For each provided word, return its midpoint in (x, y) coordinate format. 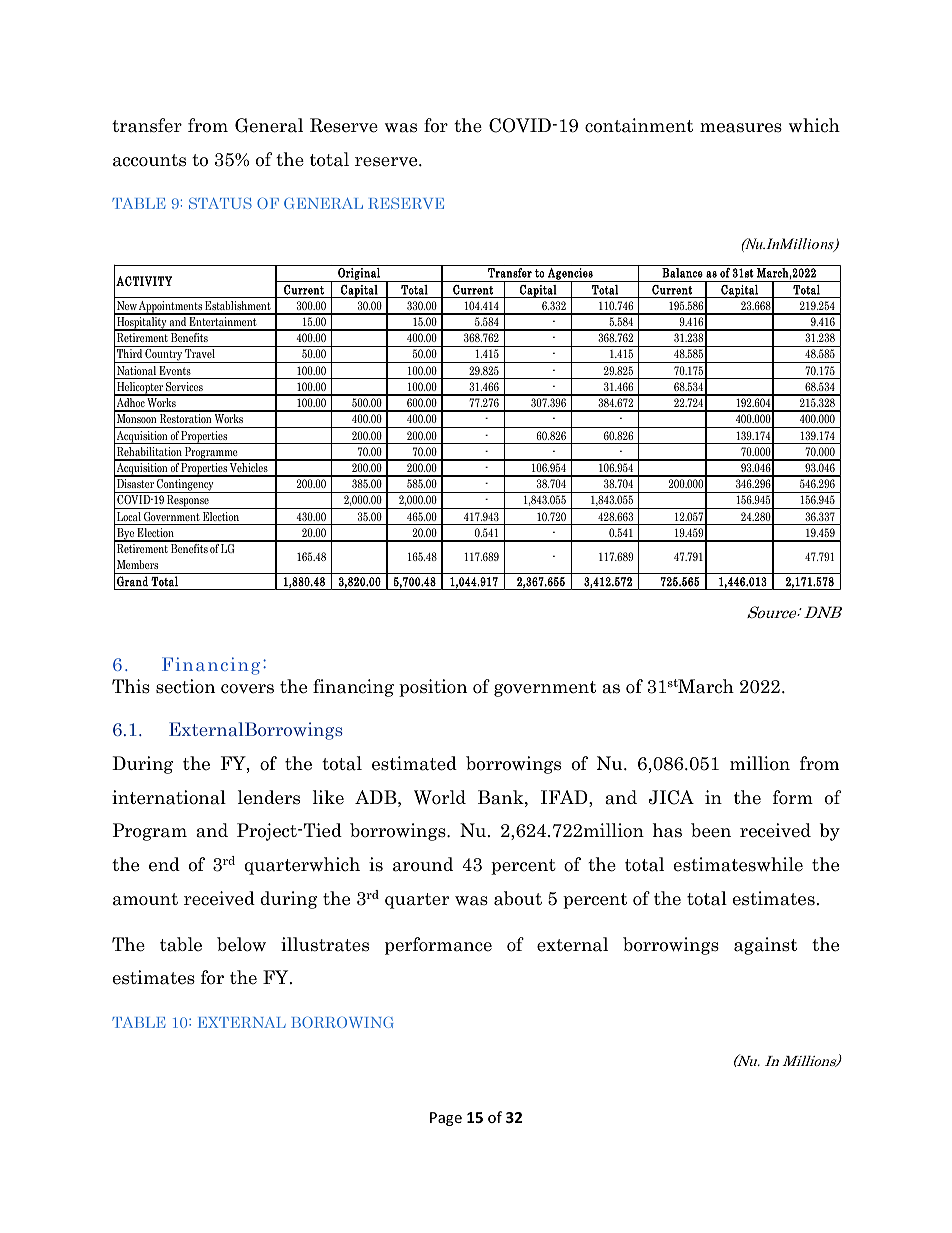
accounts (149, 160)
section (185, 686)
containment (639, 125)
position (433, 688)
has (667, 830)
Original (359, 275)
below (241, 944)
